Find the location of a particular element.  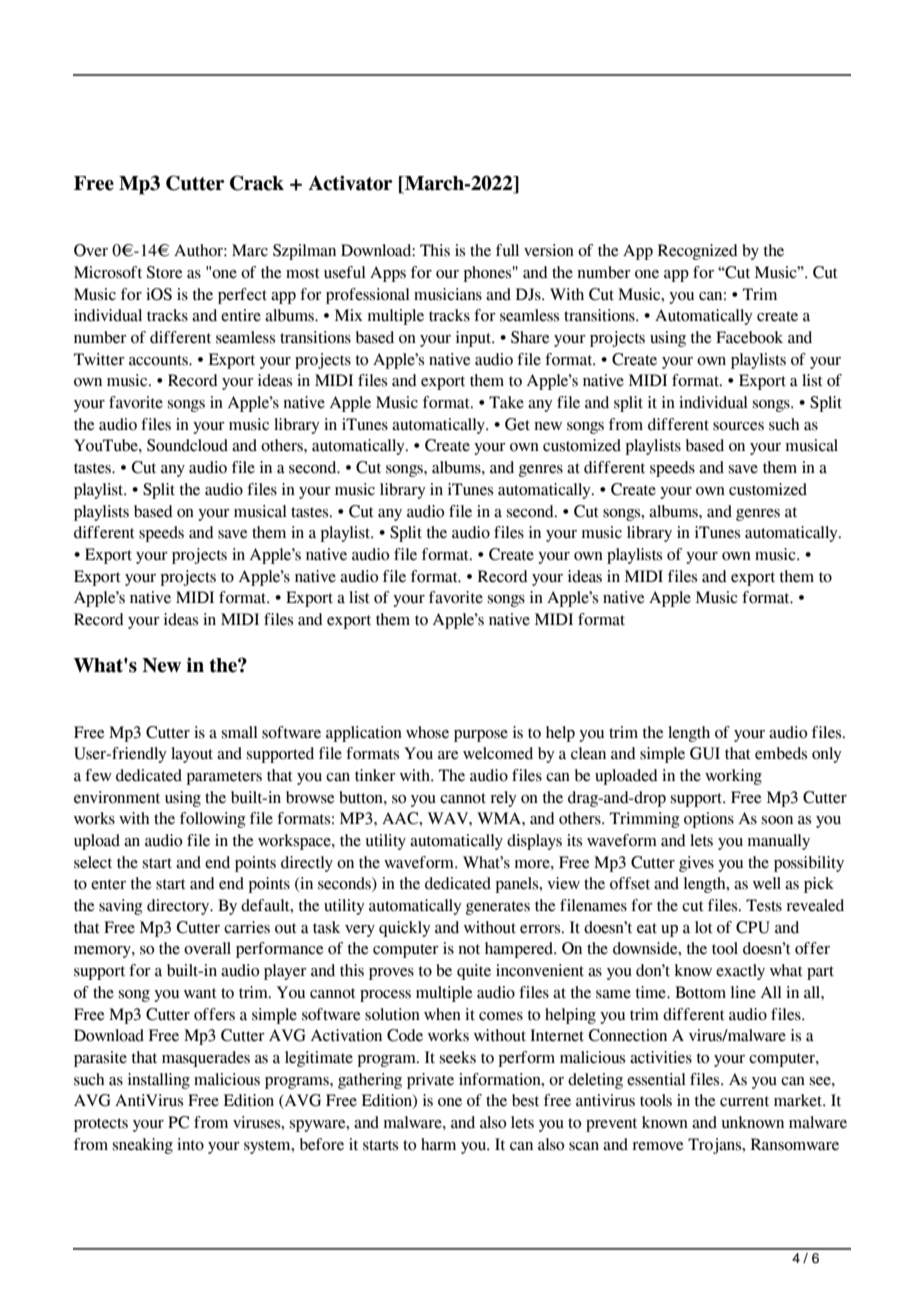

Get is located at coordinates (517, 424).
